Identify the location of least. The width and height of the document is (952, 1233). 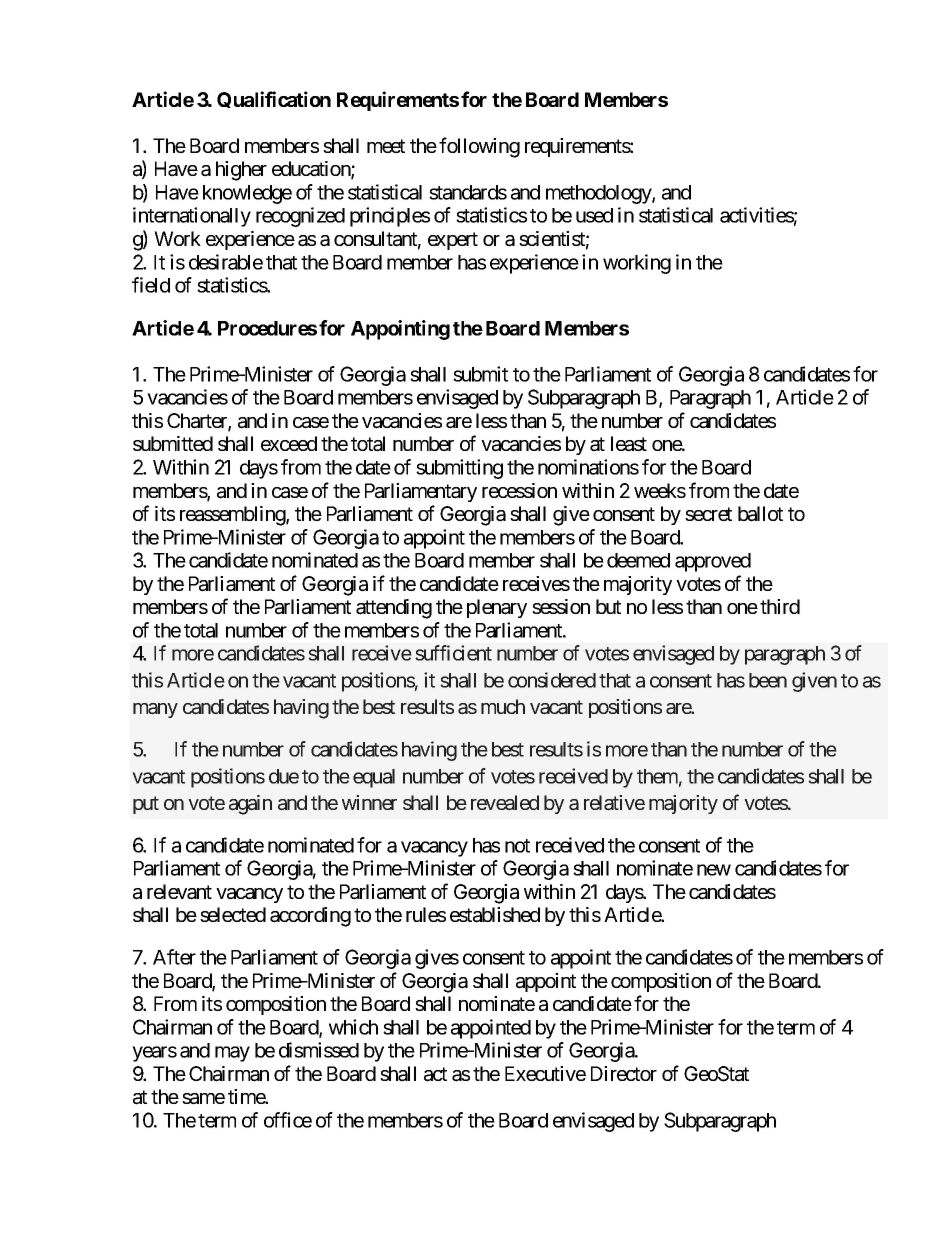
(629, 444).
